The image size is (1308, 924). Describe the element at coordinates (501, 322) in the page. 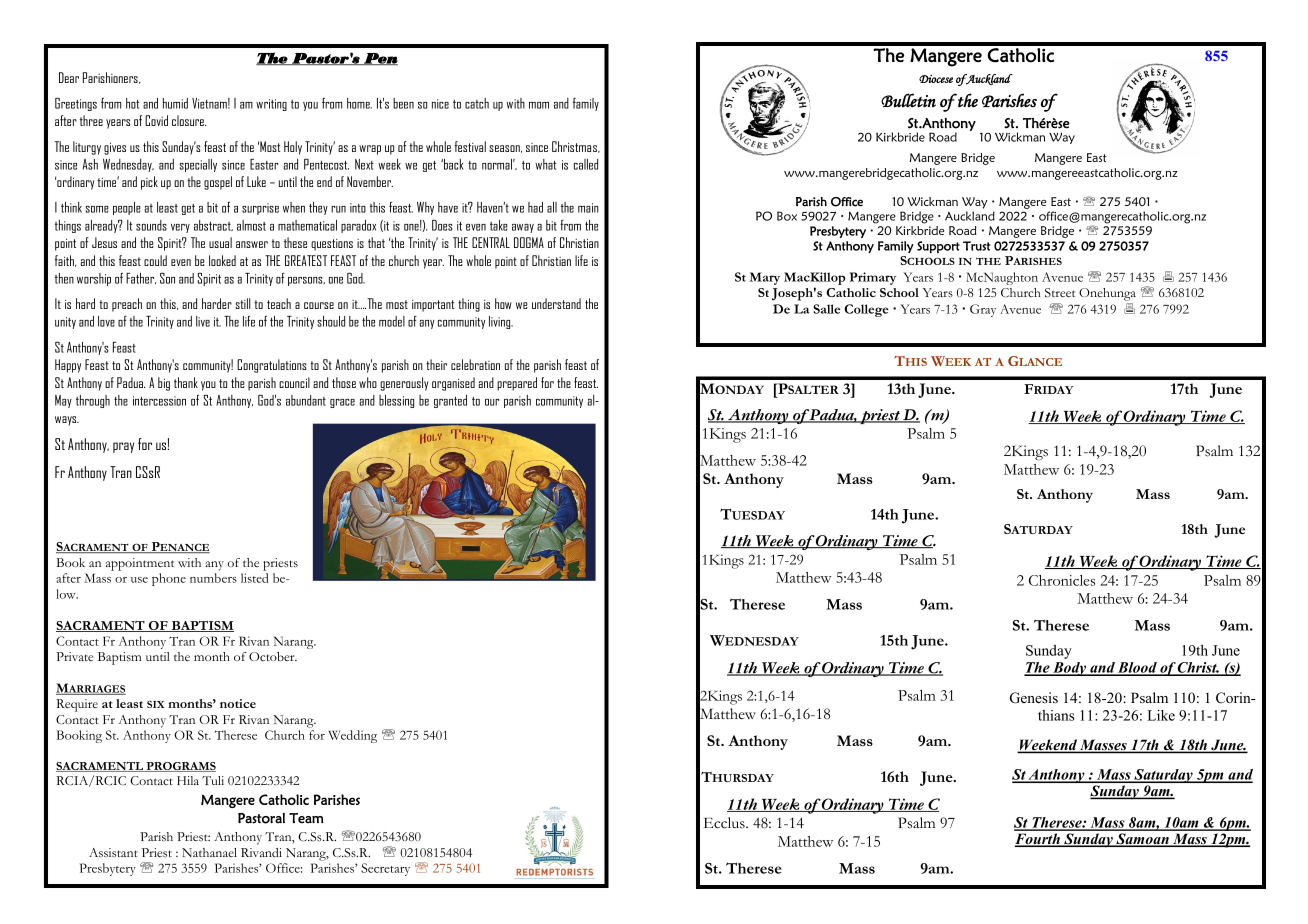

I see `living` at that location.
